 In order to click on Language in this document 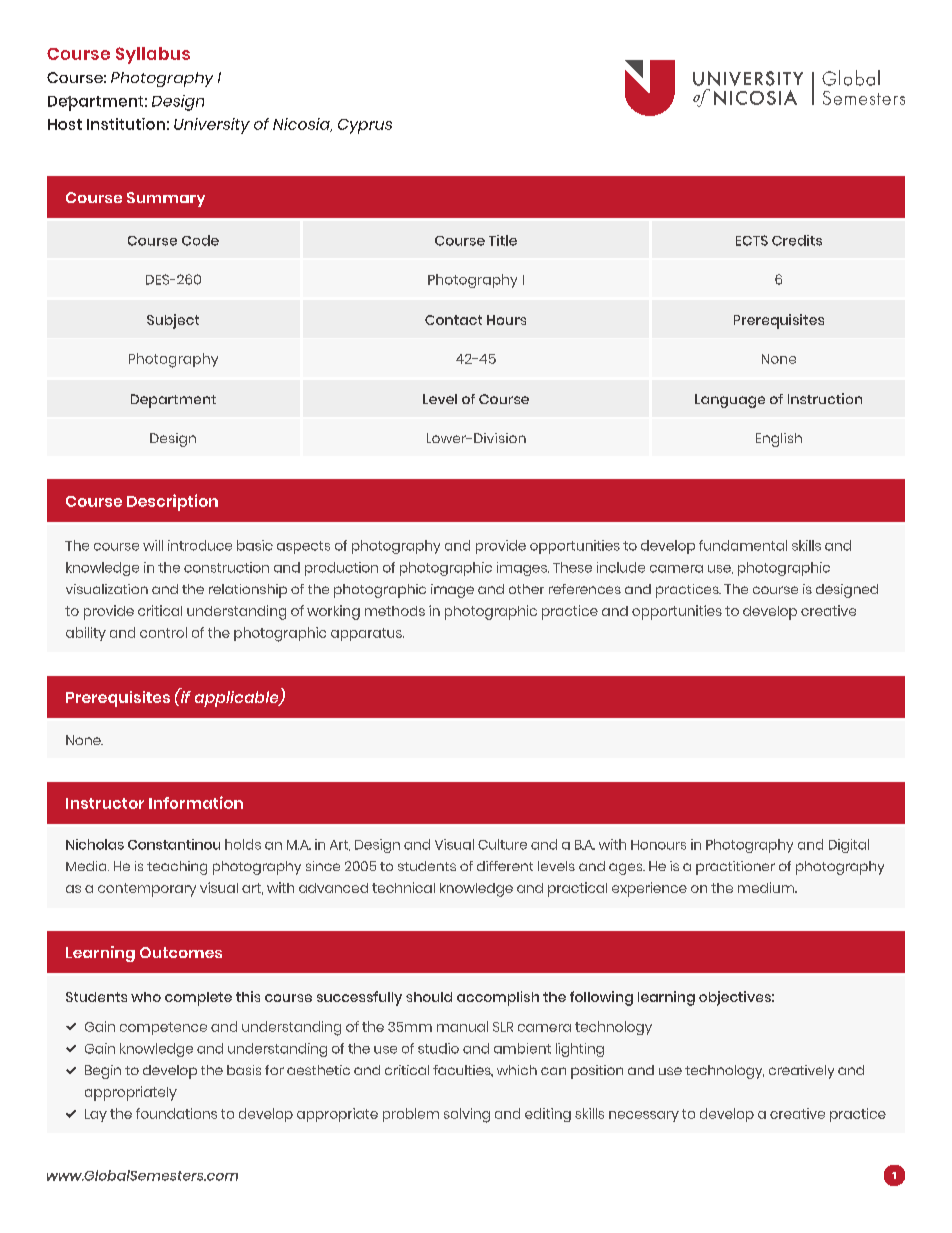, I will do `click(730, 401)`.
